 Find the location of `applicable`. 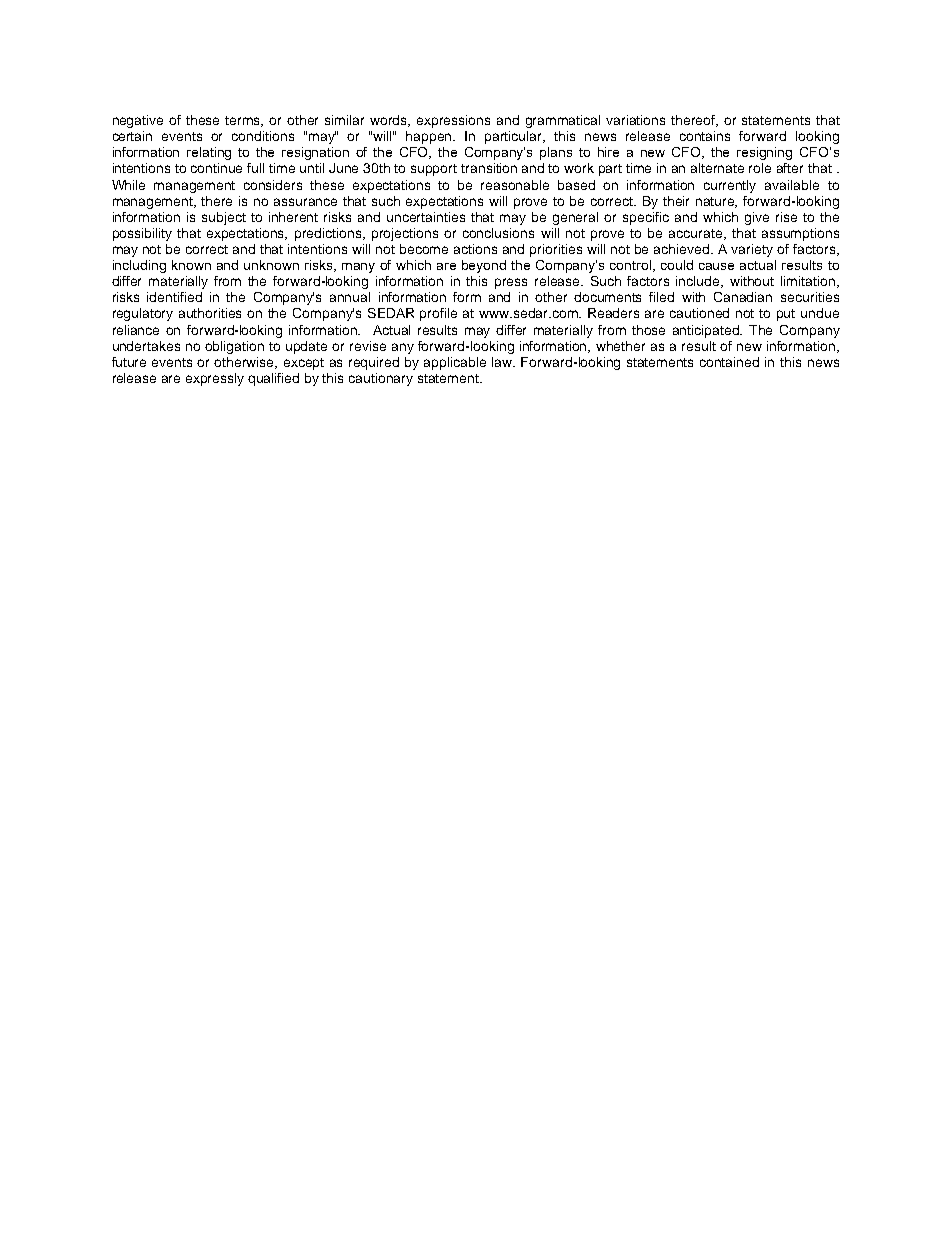

applicable is located at coordinates (455, 363).
